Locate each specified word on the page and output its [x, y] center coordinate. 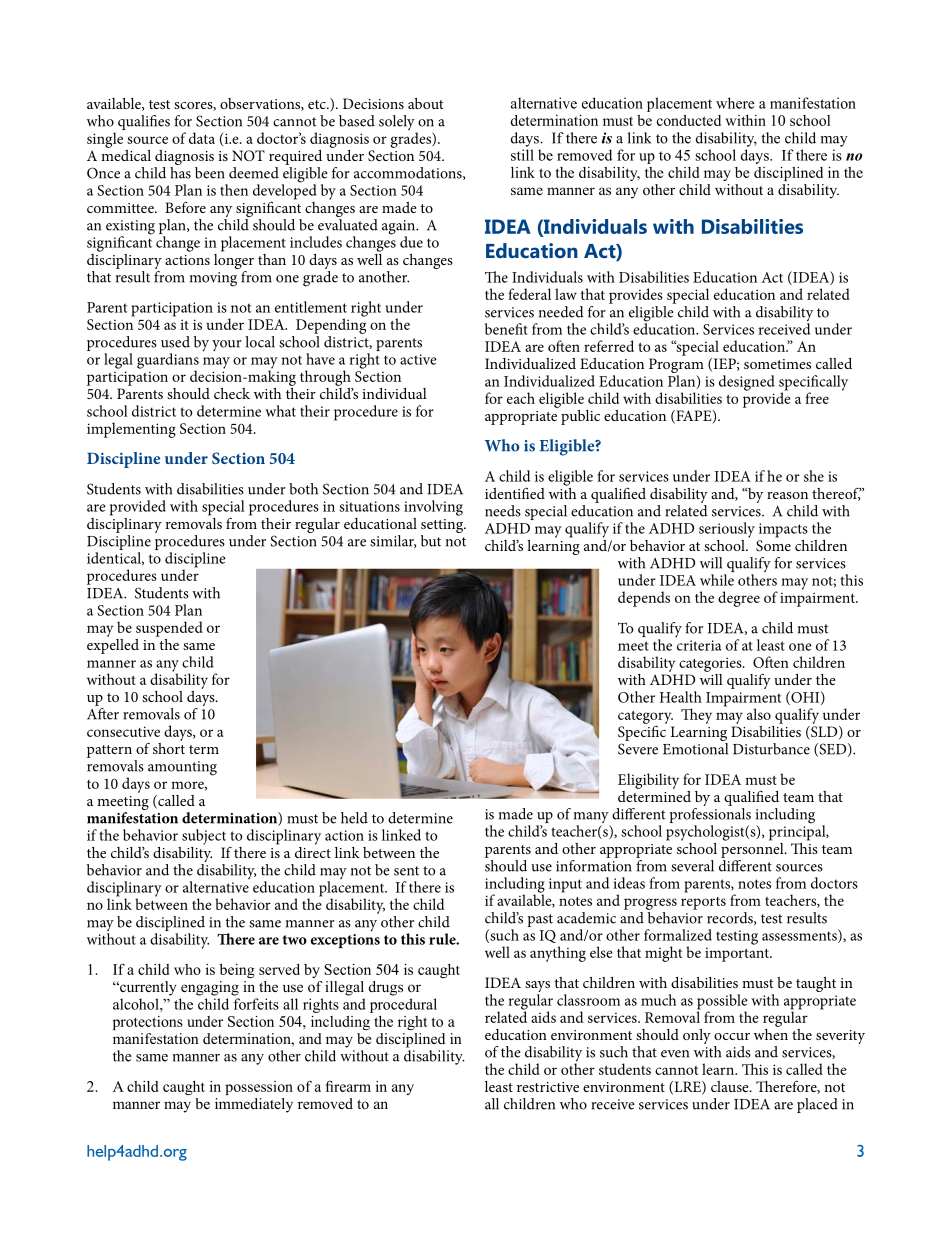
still [522, 155]
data [202, 138]
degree [739, 599]
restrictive [548, 1087]
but [431, 541]
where [735, 103]
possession [259, 1088]
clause [731, 1086]
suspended [169, 629]
